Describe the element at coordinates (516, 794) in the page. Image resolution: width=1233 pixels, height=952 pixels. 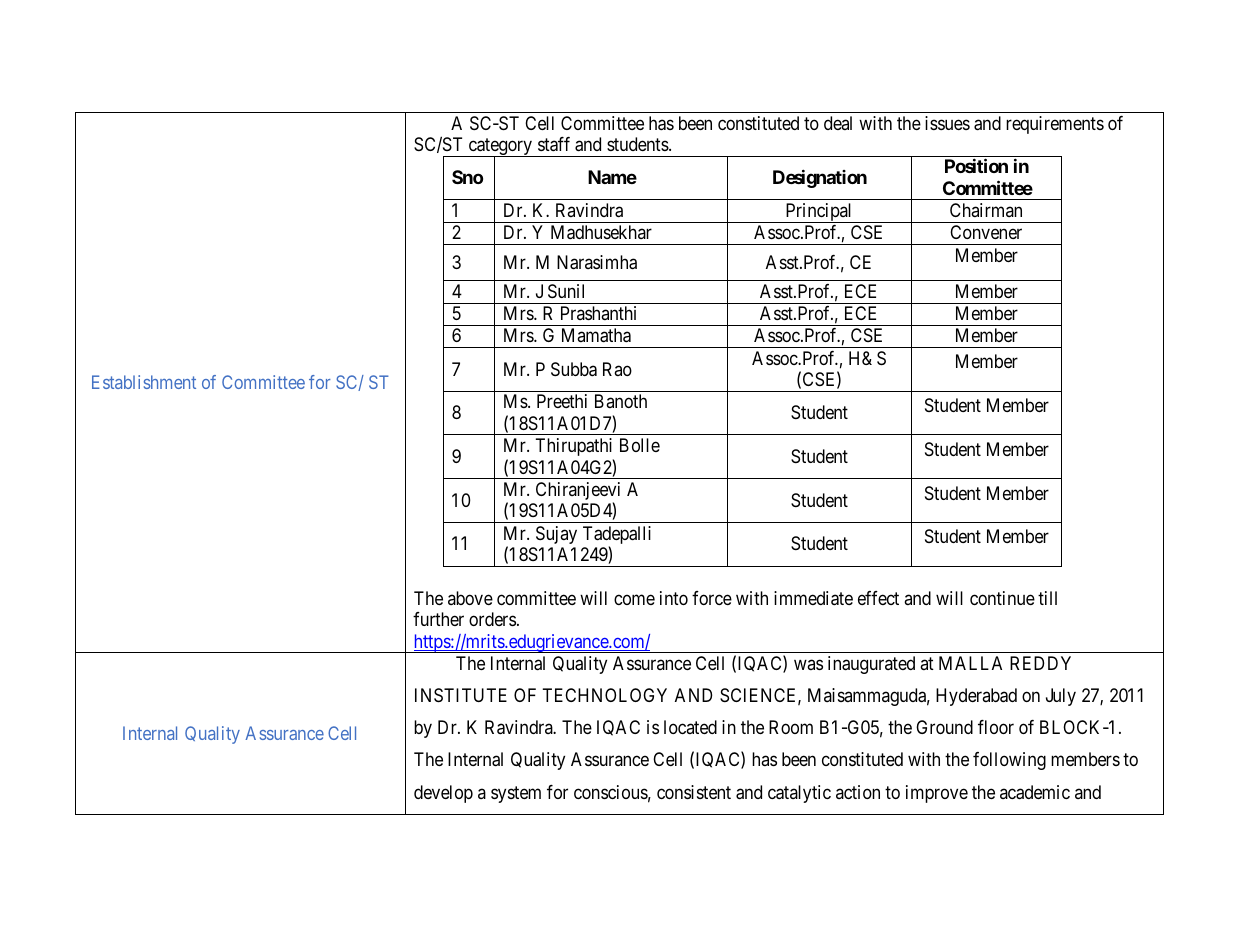
I see `system` at that location.
